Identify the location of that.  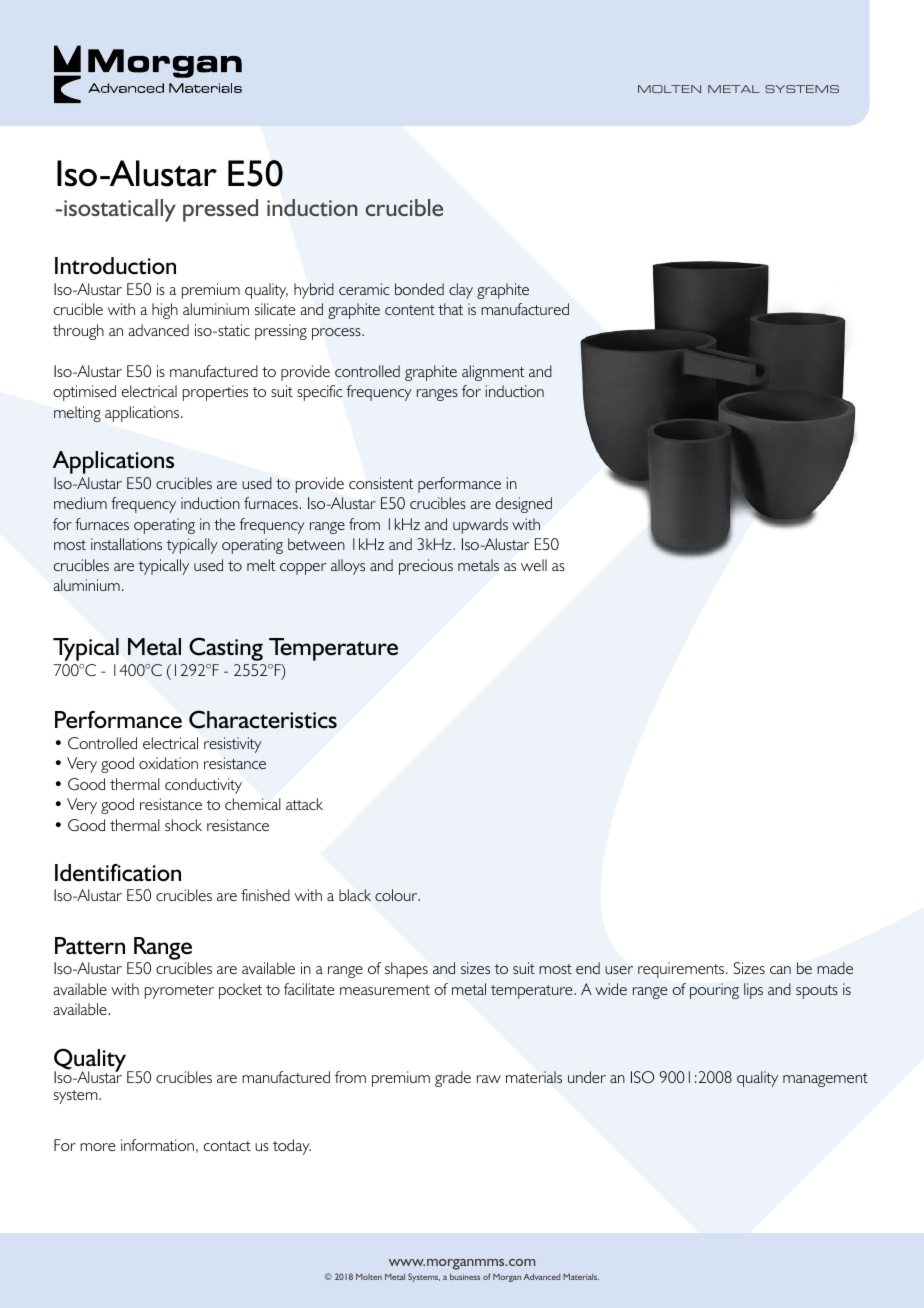
(450, 309).
